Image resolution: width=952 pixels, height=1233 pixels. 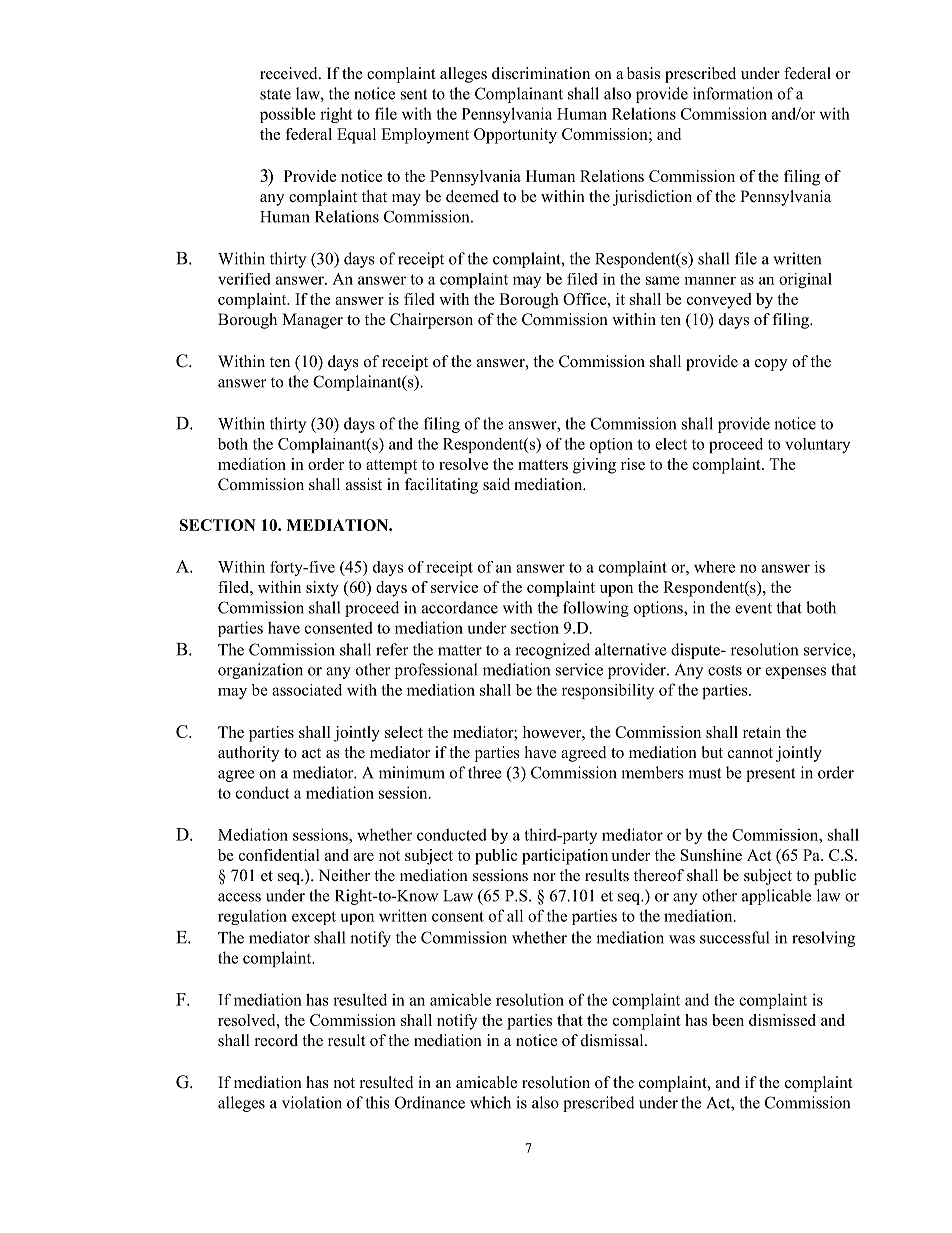 I want to click on said, so click(x=496, y=484).
